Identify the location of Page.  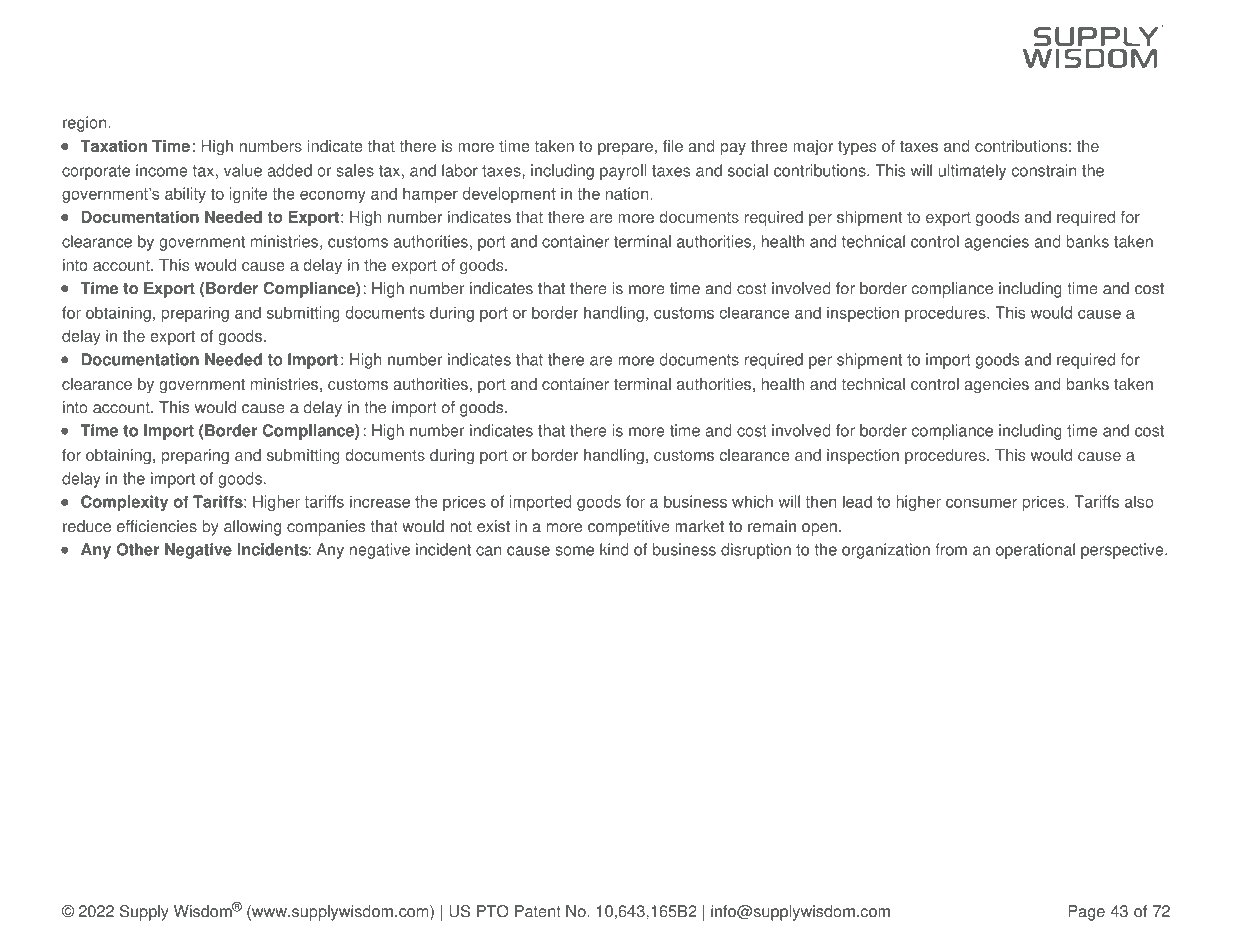
(1086, 913).
